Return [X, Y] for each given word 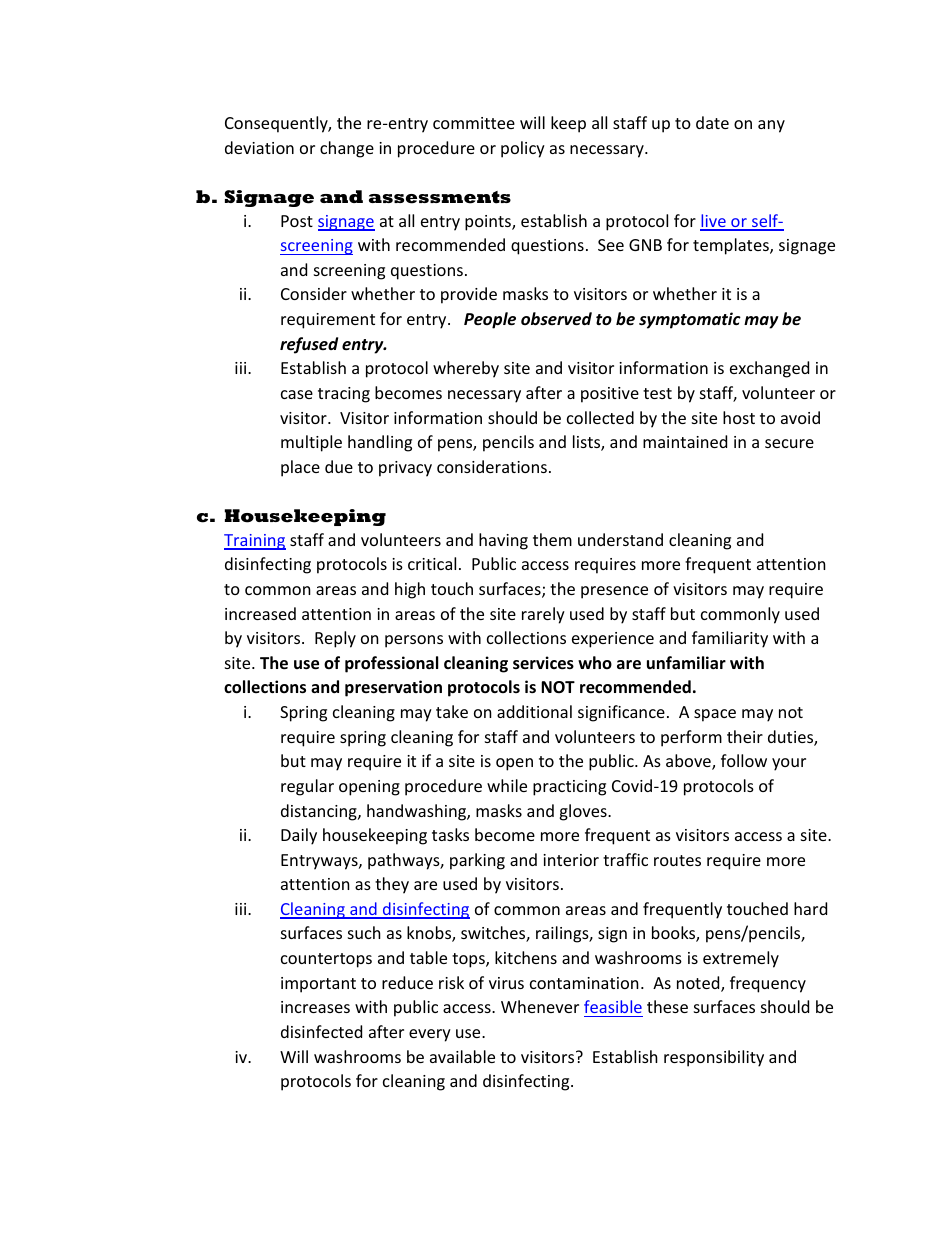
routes [677, 860]
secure [789, 443]
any [771, 126]
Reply [335, 639]
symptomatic [690, 320]
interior [571, 860]
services [543, 663]
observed [556, 319]
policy [523, 149]
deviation [259, 147]
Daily [299, 836]
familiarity [730, 639]
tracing [344, 395]
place [300, 468]
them [552, 539]
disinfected [321, 1031]
